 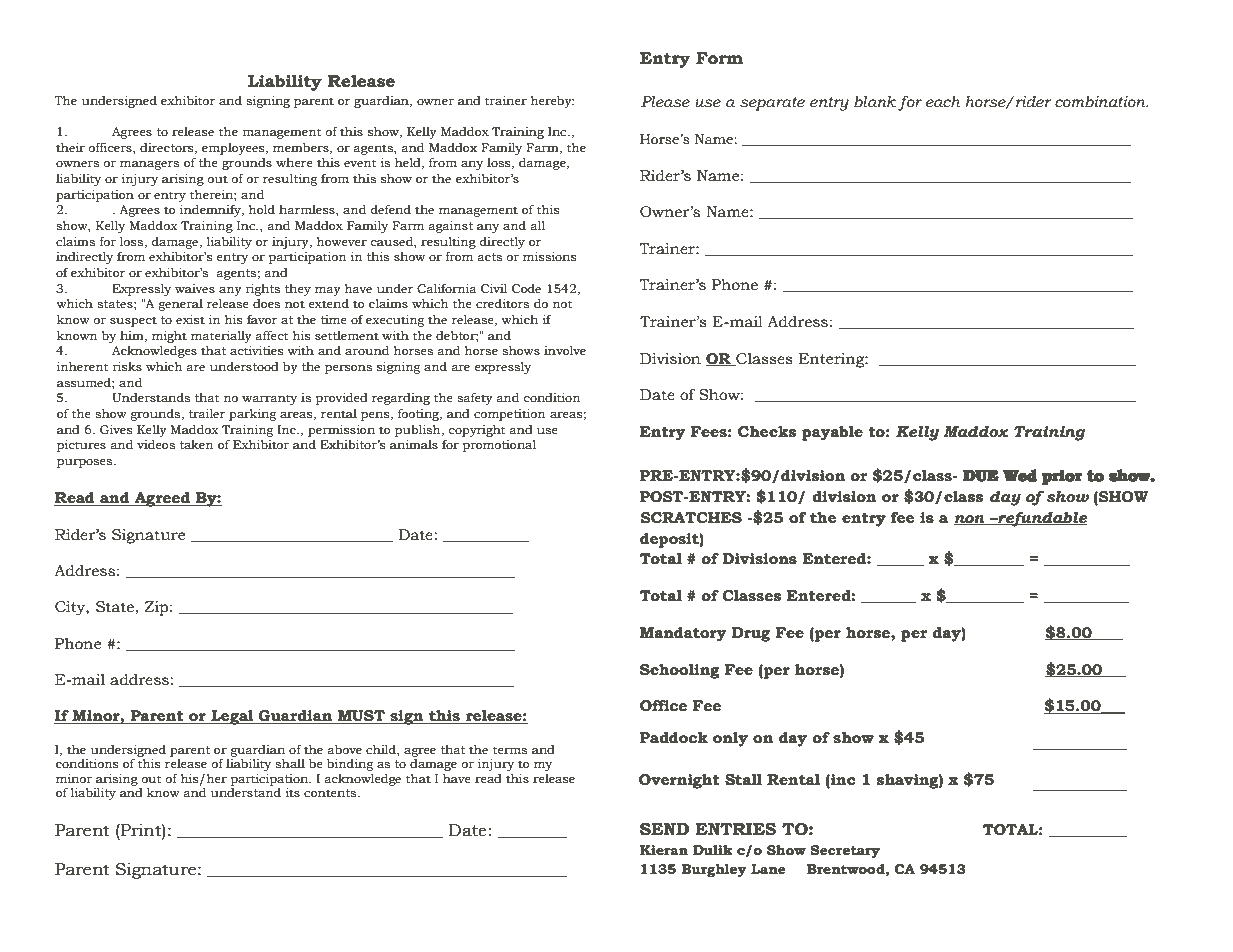 What do you see at coordinates (550, 257) in the document?
I see `missions` at bounding box center [550, 257].
